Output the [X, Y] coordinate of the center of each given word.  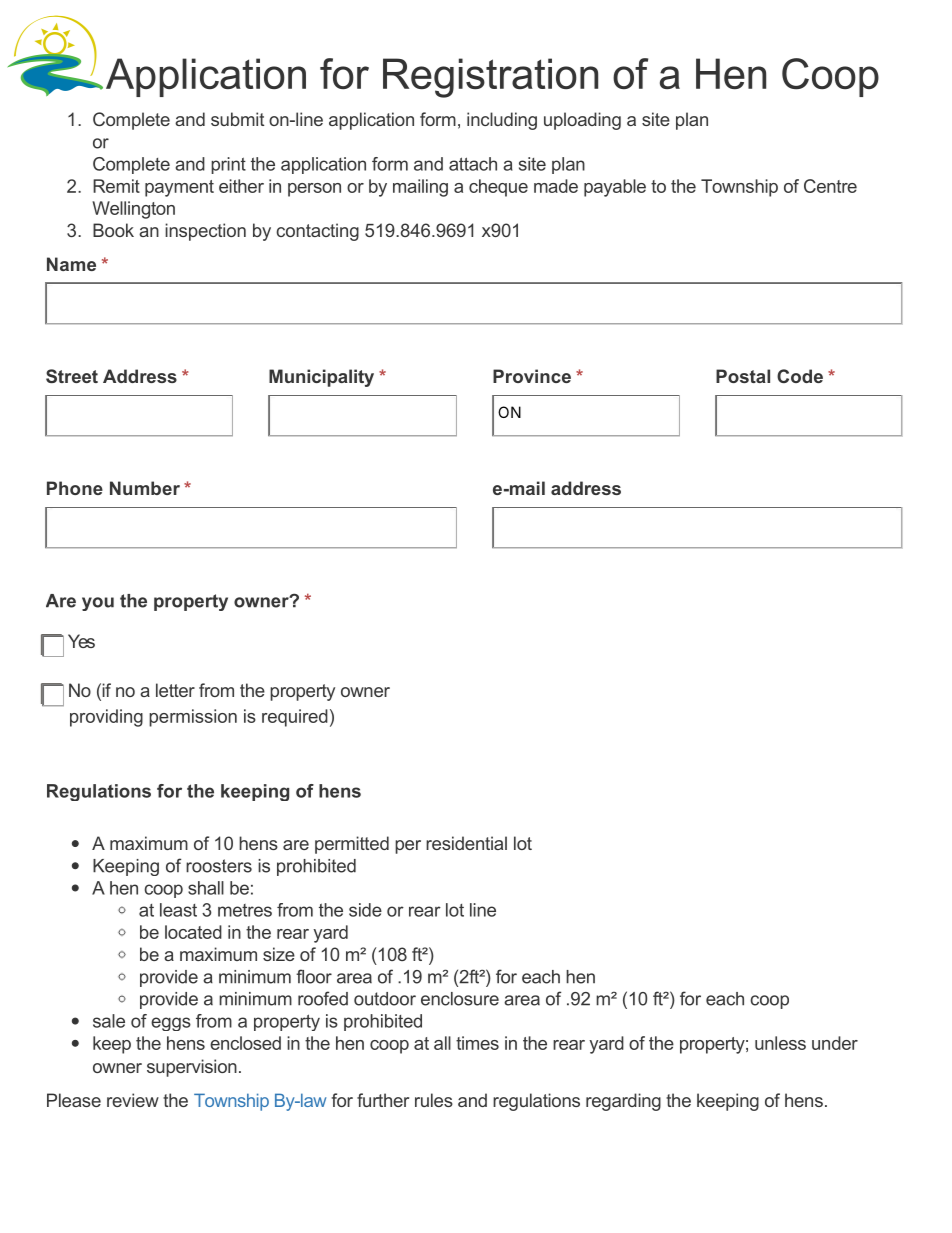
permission [193, 718]
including [502, 121]
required [295, 718]
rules [434, 1100]
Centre [830, 186]
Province [532, 376]
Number [145, 488]
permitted [352, 845]
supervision [192, 1068]
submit [237, 119]
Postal [743, 376]
